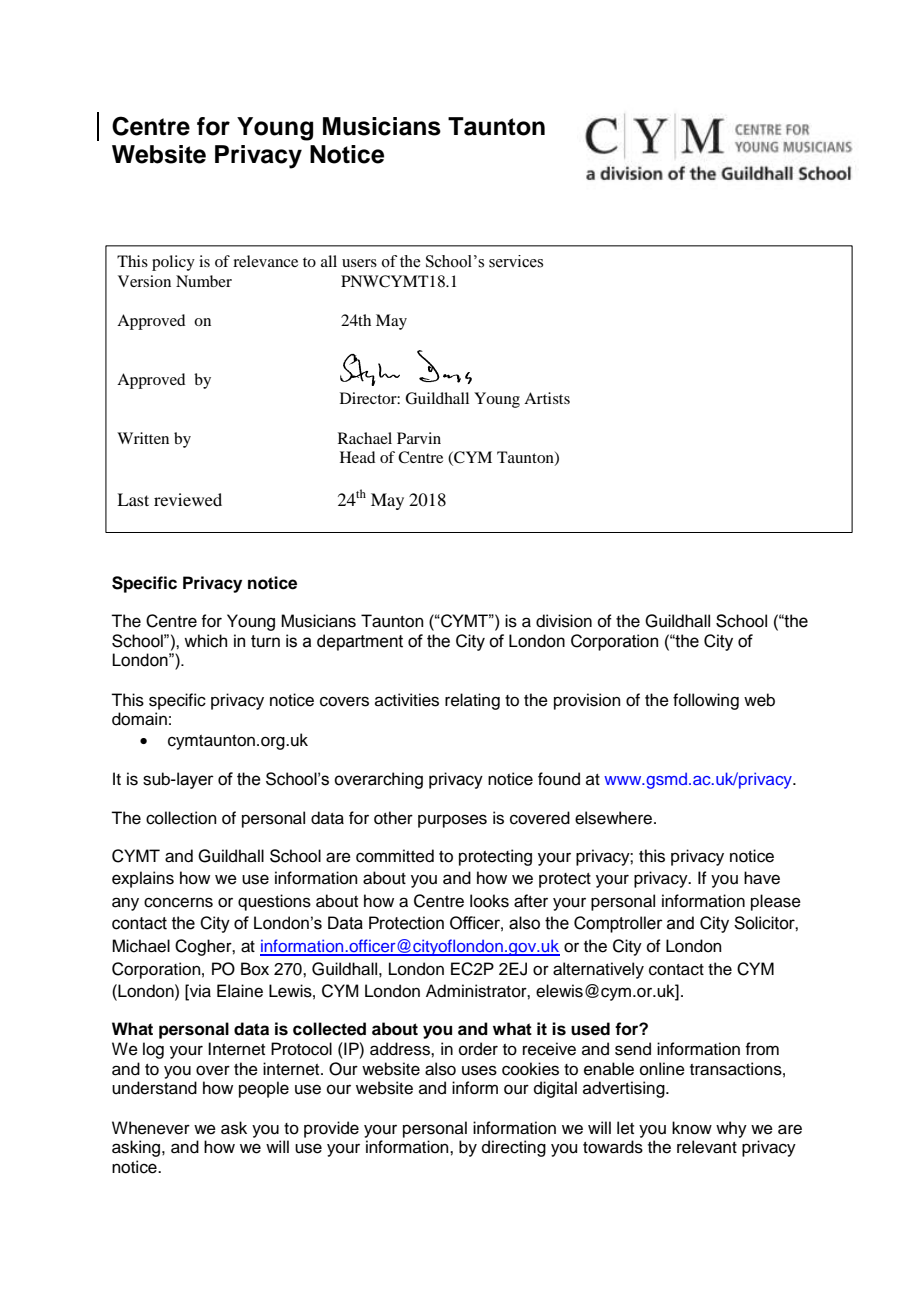  What do you see at coordinates (776, 902) in the screenshot?
I see `please` at bounding box center [776, 902].
